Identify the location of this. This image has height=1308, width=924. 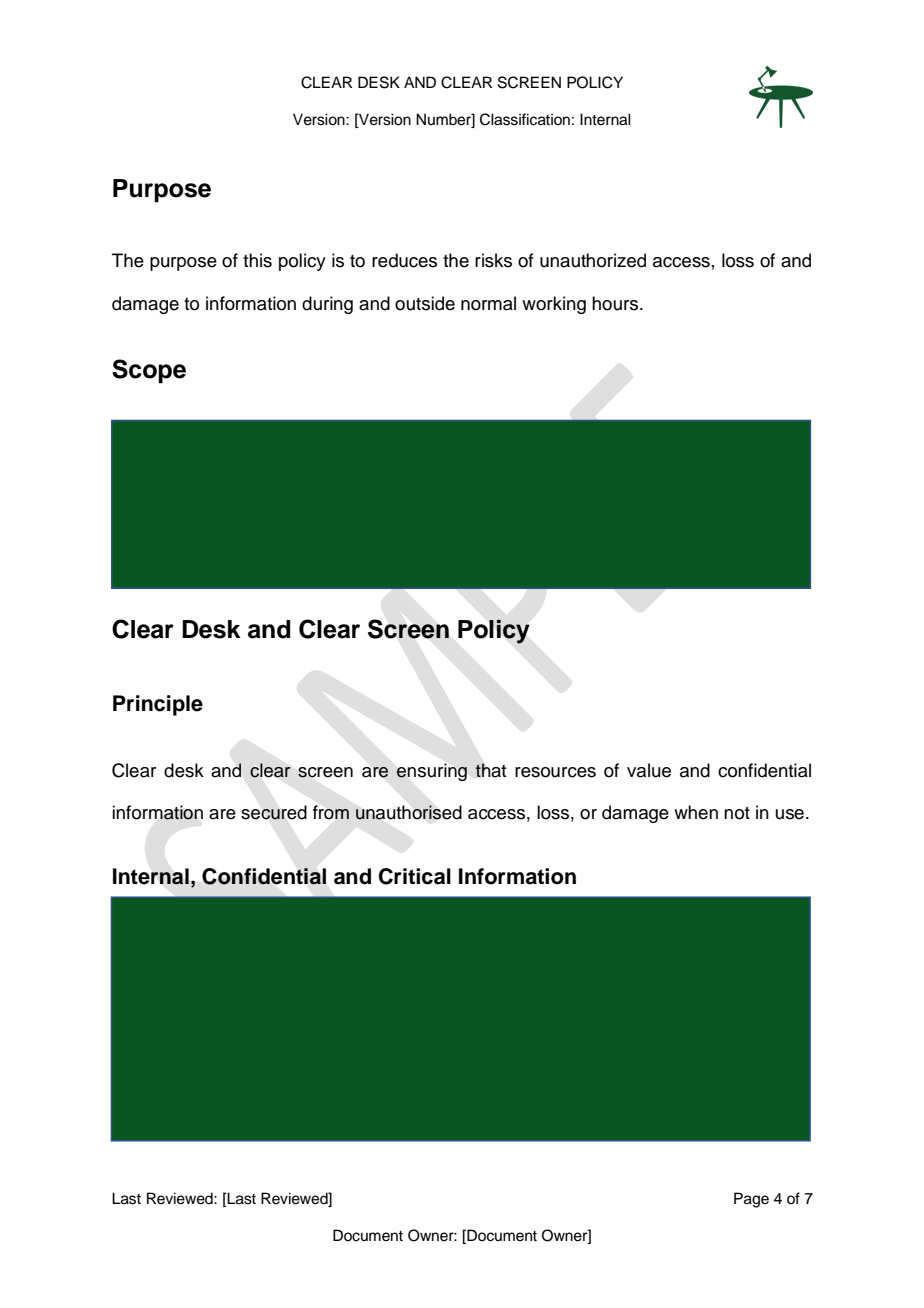
(257, 260).
